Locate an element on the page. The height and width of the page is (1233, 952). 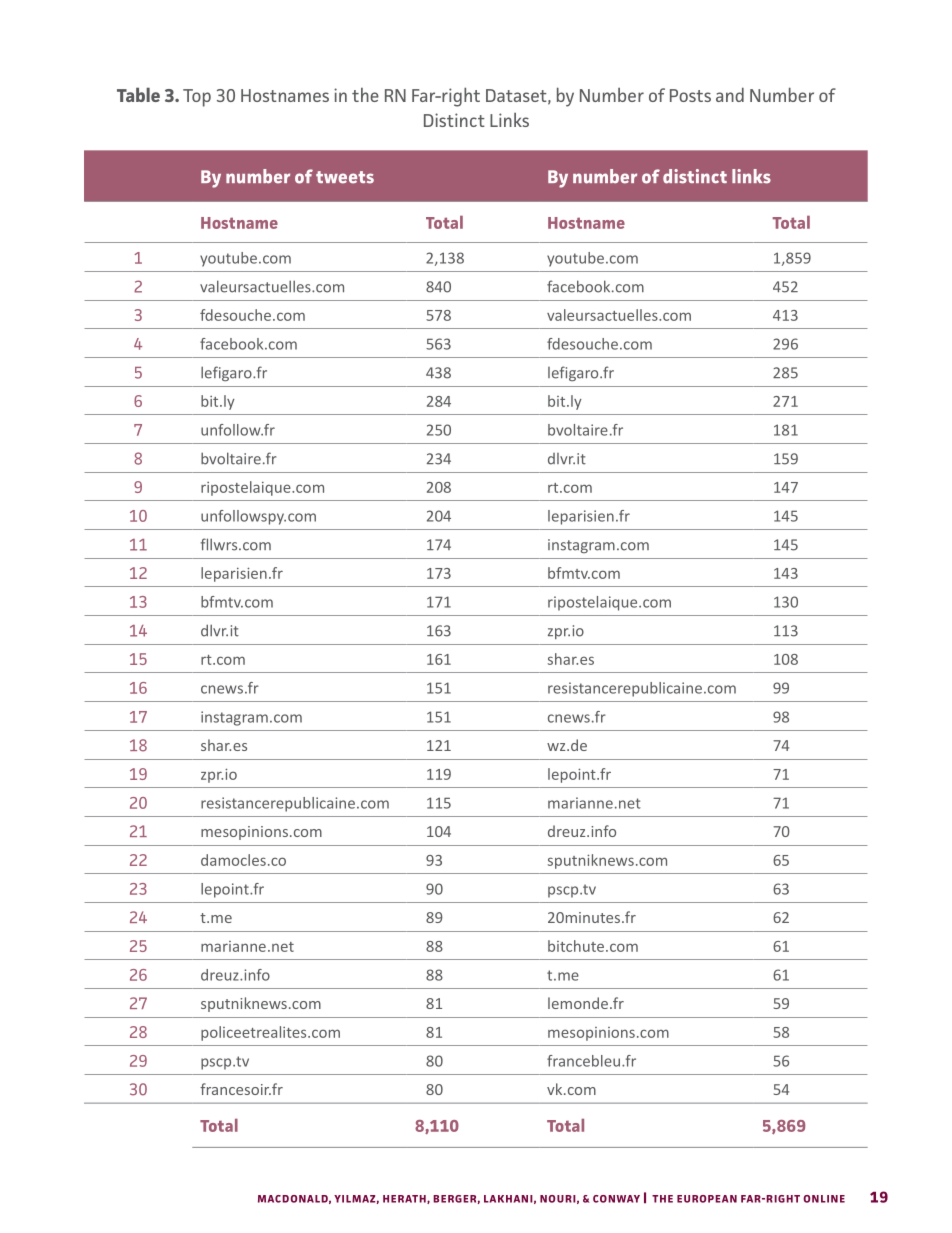
ONLINE is located at coordinates (824, 1199).
